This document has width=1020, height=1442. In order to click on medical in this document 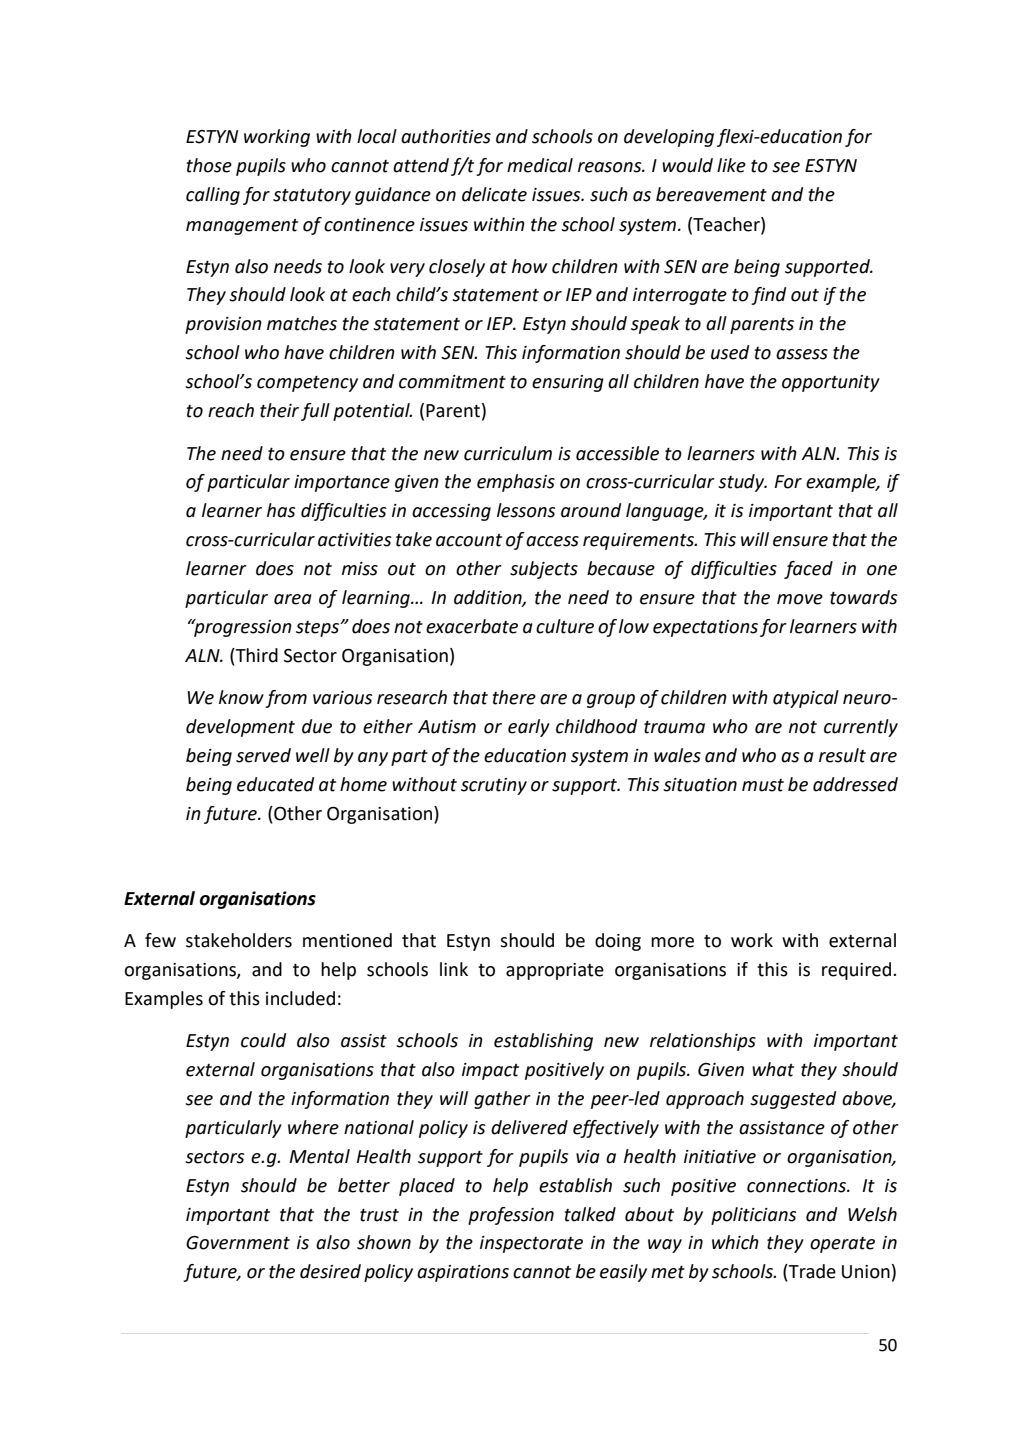, I will do `click(540, 165)`.
